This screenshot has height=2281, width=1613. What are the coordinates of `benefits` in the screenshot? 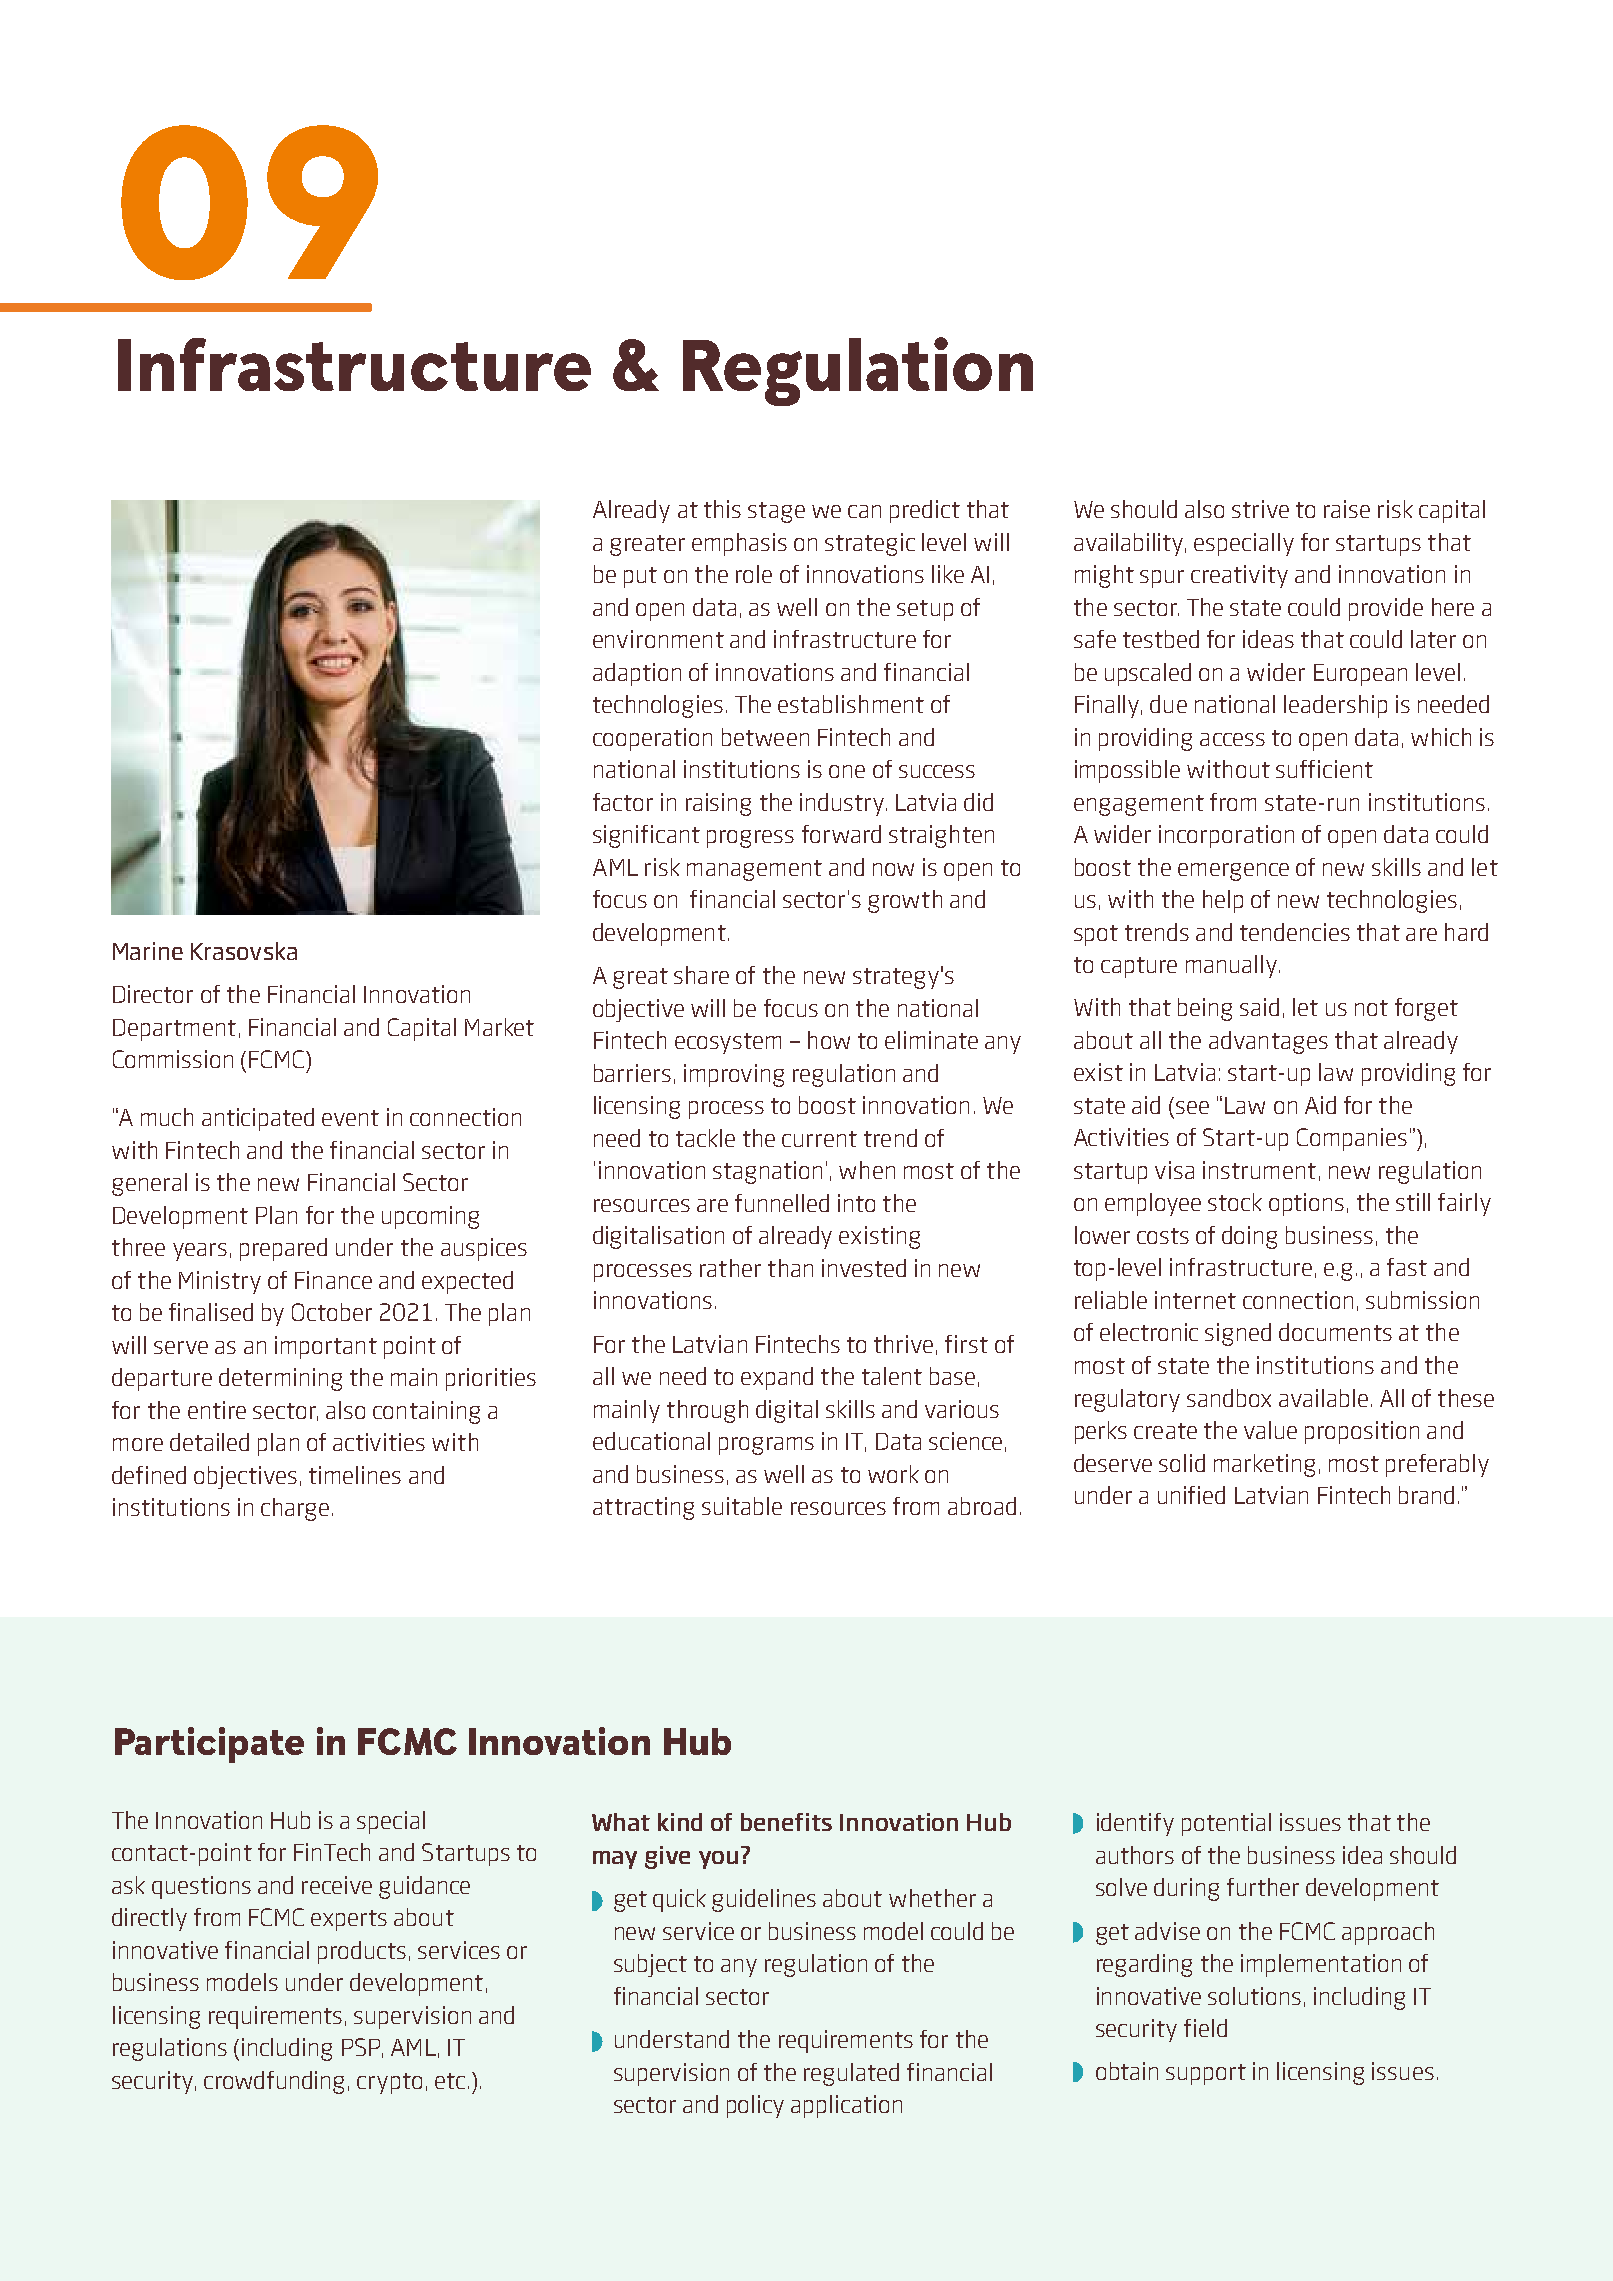 It's located at (786, 1822).
